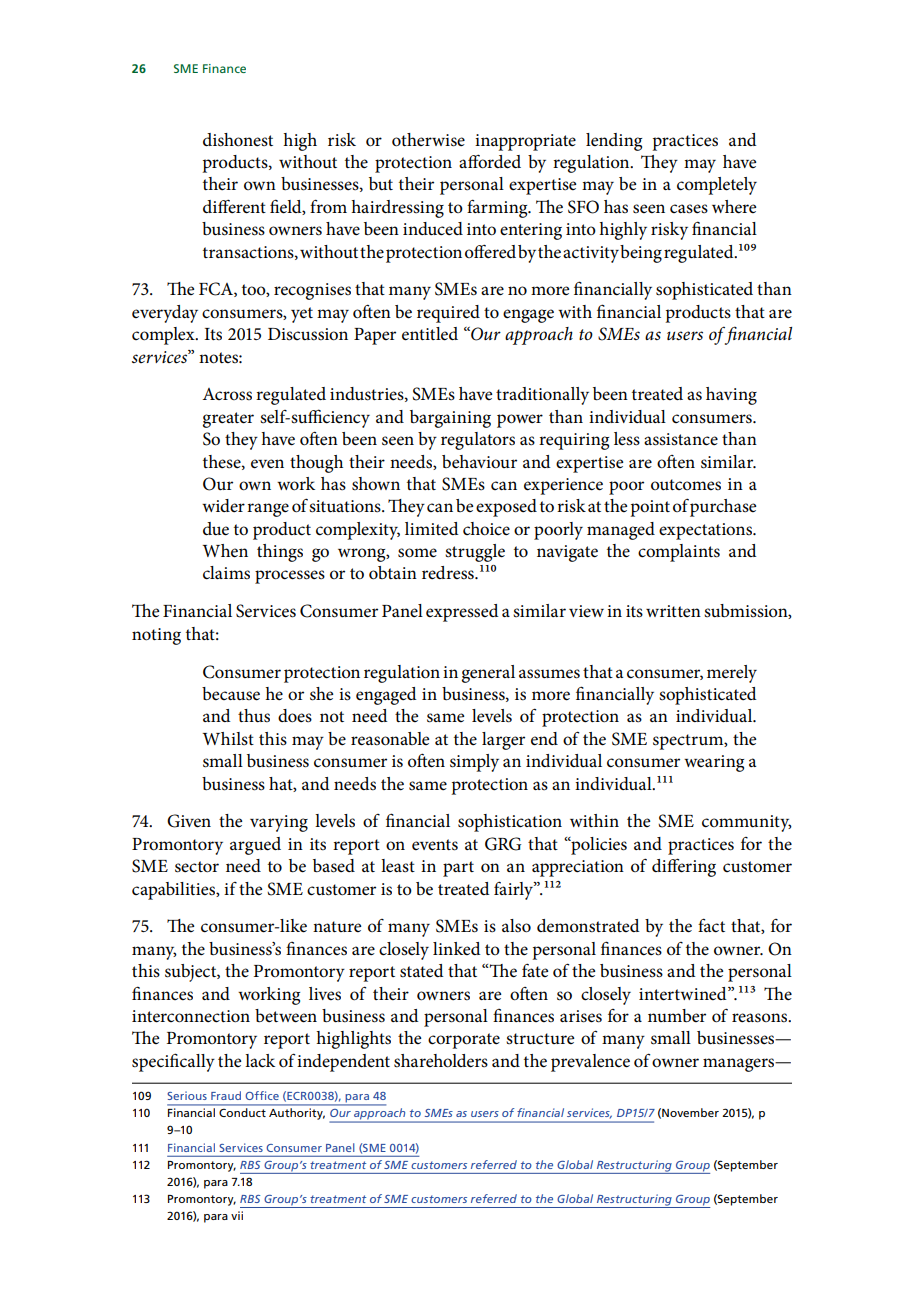 Image resolution: width=924 pixels, height=1308 pixels. What do you see at coordinates (238, 140) in the screenshot?
I see `dishonest` at bounding box center [238, 140].
